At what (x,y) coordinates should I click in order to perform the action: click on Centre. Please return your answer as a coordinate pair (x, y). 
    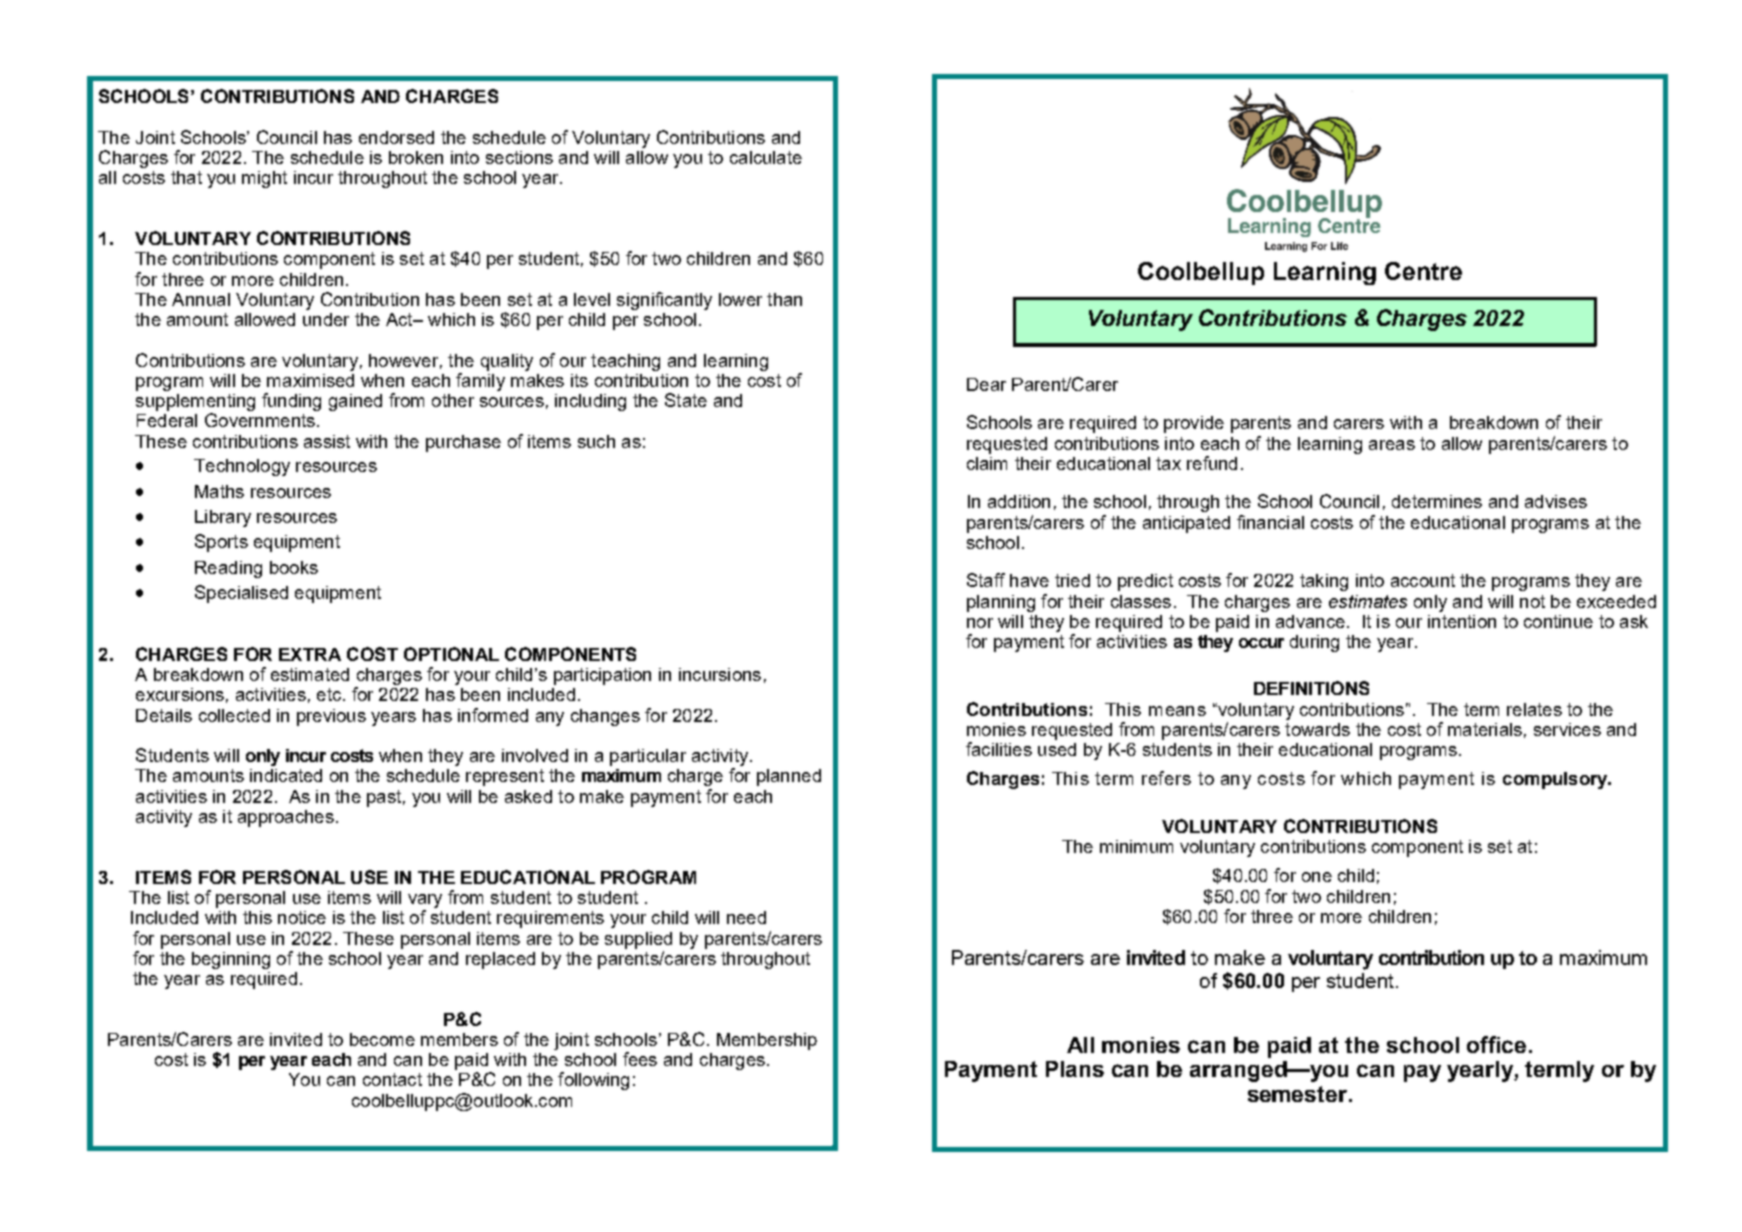
    Looking at the image, I should click on (1423, 271).
